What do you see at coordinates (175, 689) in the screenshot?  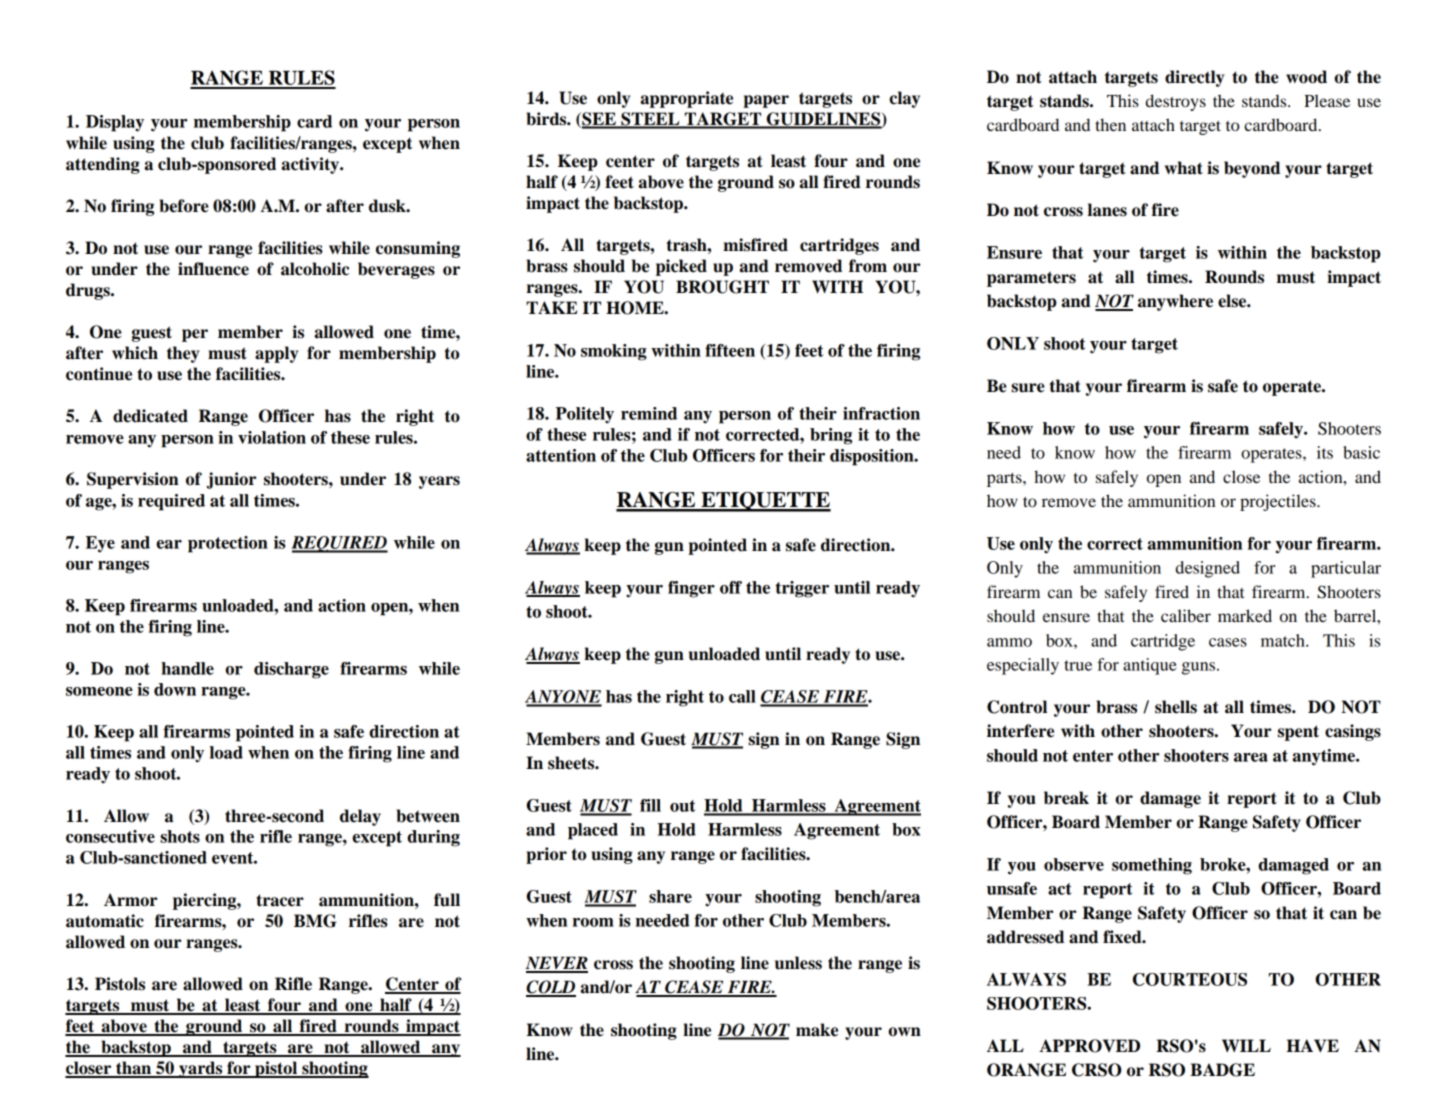 I see `down` at bounding box center [175, 689].
